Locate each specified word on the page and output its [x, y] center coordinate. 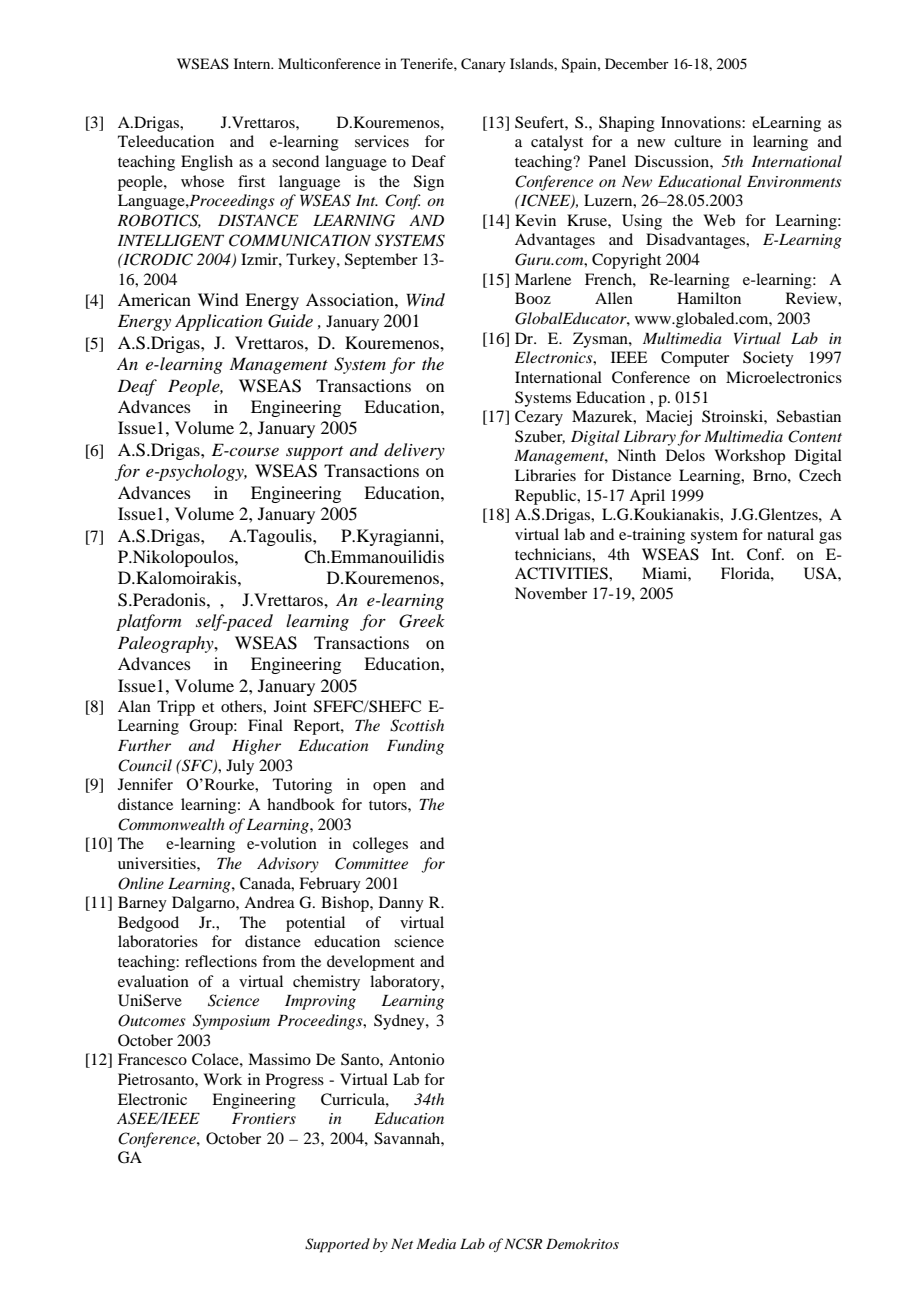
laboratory [406, 983]
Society [768, 359]
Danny [401, 904]
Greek [422, 621]
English [207, 163]
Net [402, 1243]
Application [219, 322]
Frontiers [264, 1118]
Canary [483, 65]
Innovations [702, 122]
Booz [533, 298]
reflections [221, 961]
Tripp [176, 708]
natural [790, 534]
